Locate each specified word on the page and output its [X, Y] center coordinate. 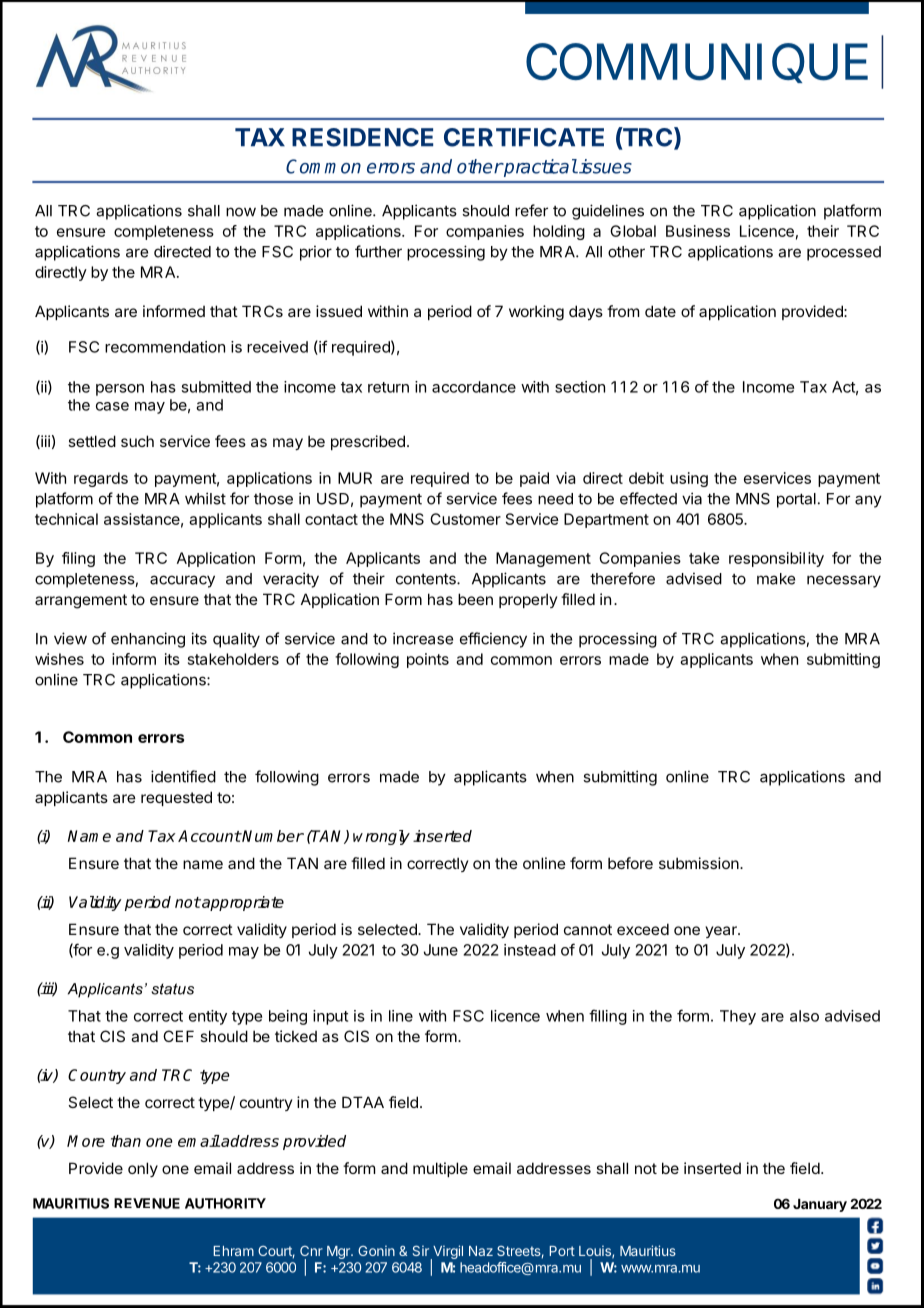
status [172, 989]
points [428, 660]
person [120, 390]
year [722, 932]
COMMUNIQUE [697, 63]
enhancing [148, 640]
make [776, 579]
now [241, 212]
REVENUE [147, 1203]
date [660, 311]
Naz [481, 1251]
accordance [474, 387]
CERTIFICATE [524, 137]
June [441, 950]
